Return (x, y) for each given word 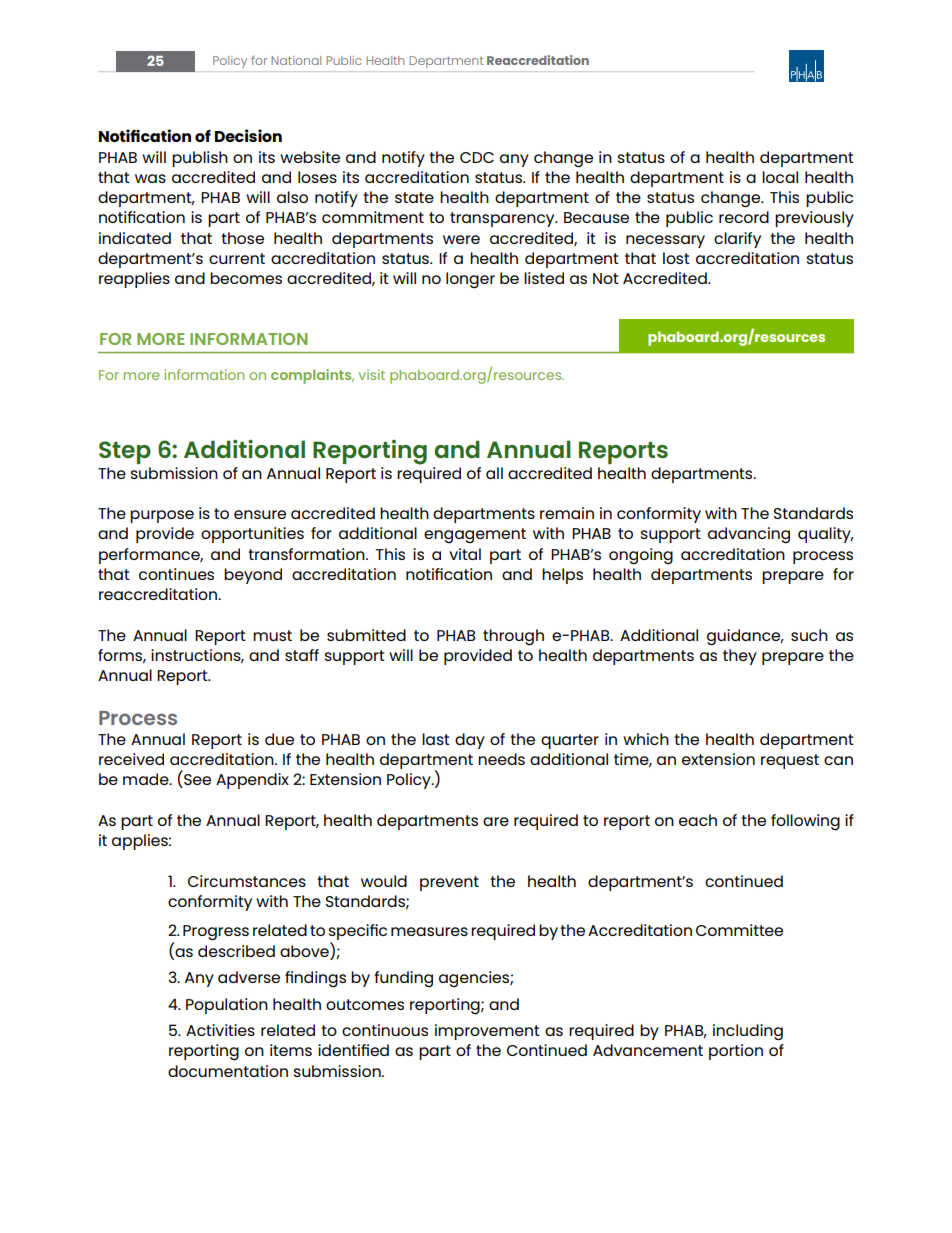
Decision (248, 135)
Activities (220, 1030)
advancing (749, 535)
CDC (477, 157)
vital (465, 554)
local (780, 177)
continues (176, 574)
